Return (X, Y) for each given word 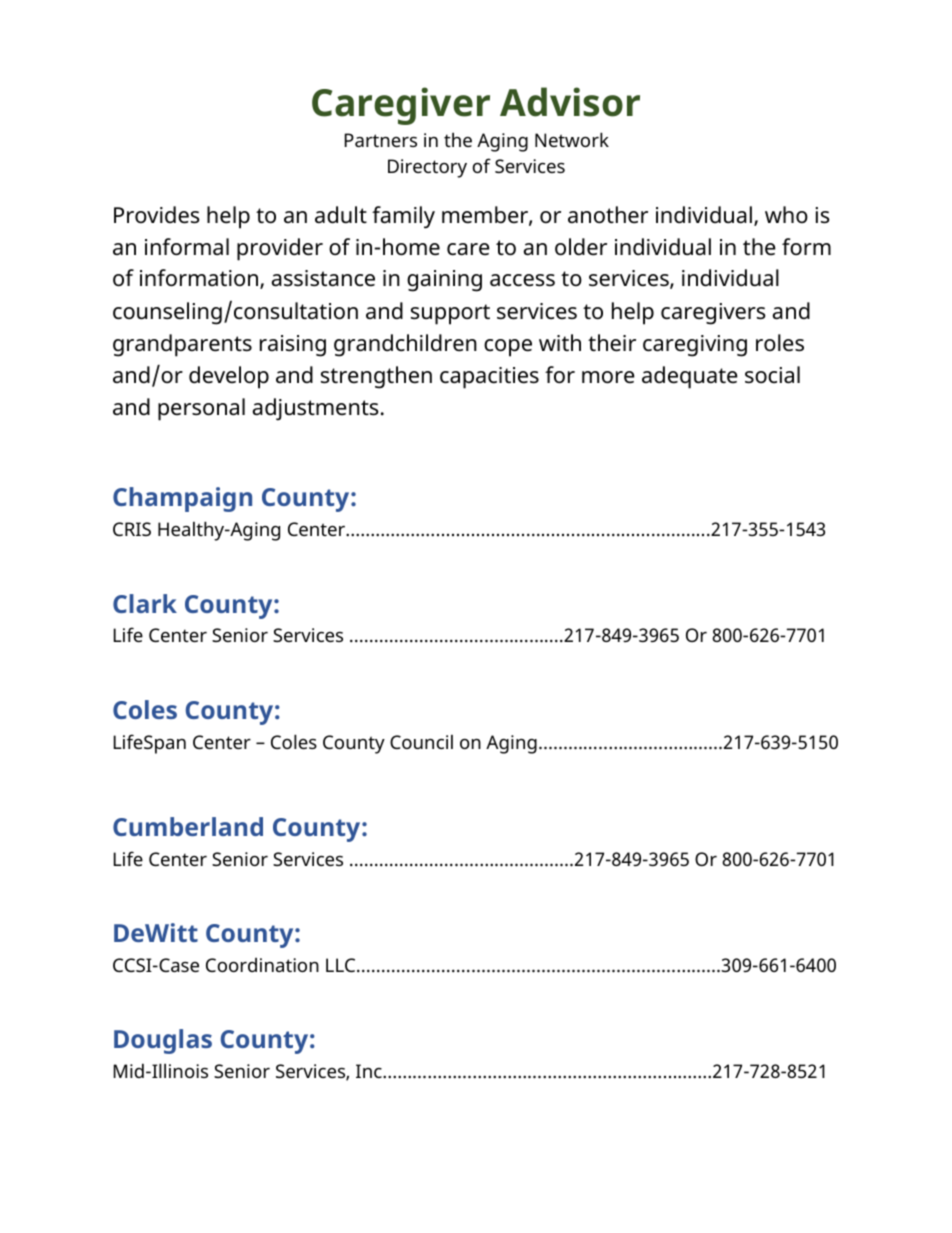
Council (421, 742)
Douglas (163, 1041)
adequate (690, 377)
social (772, 374)
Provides (157, 215)
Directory (427, 168)
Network (572, 139)
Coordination (262, 965)
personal (201, 409)
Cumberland (188, 826)
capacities (489, 378)
